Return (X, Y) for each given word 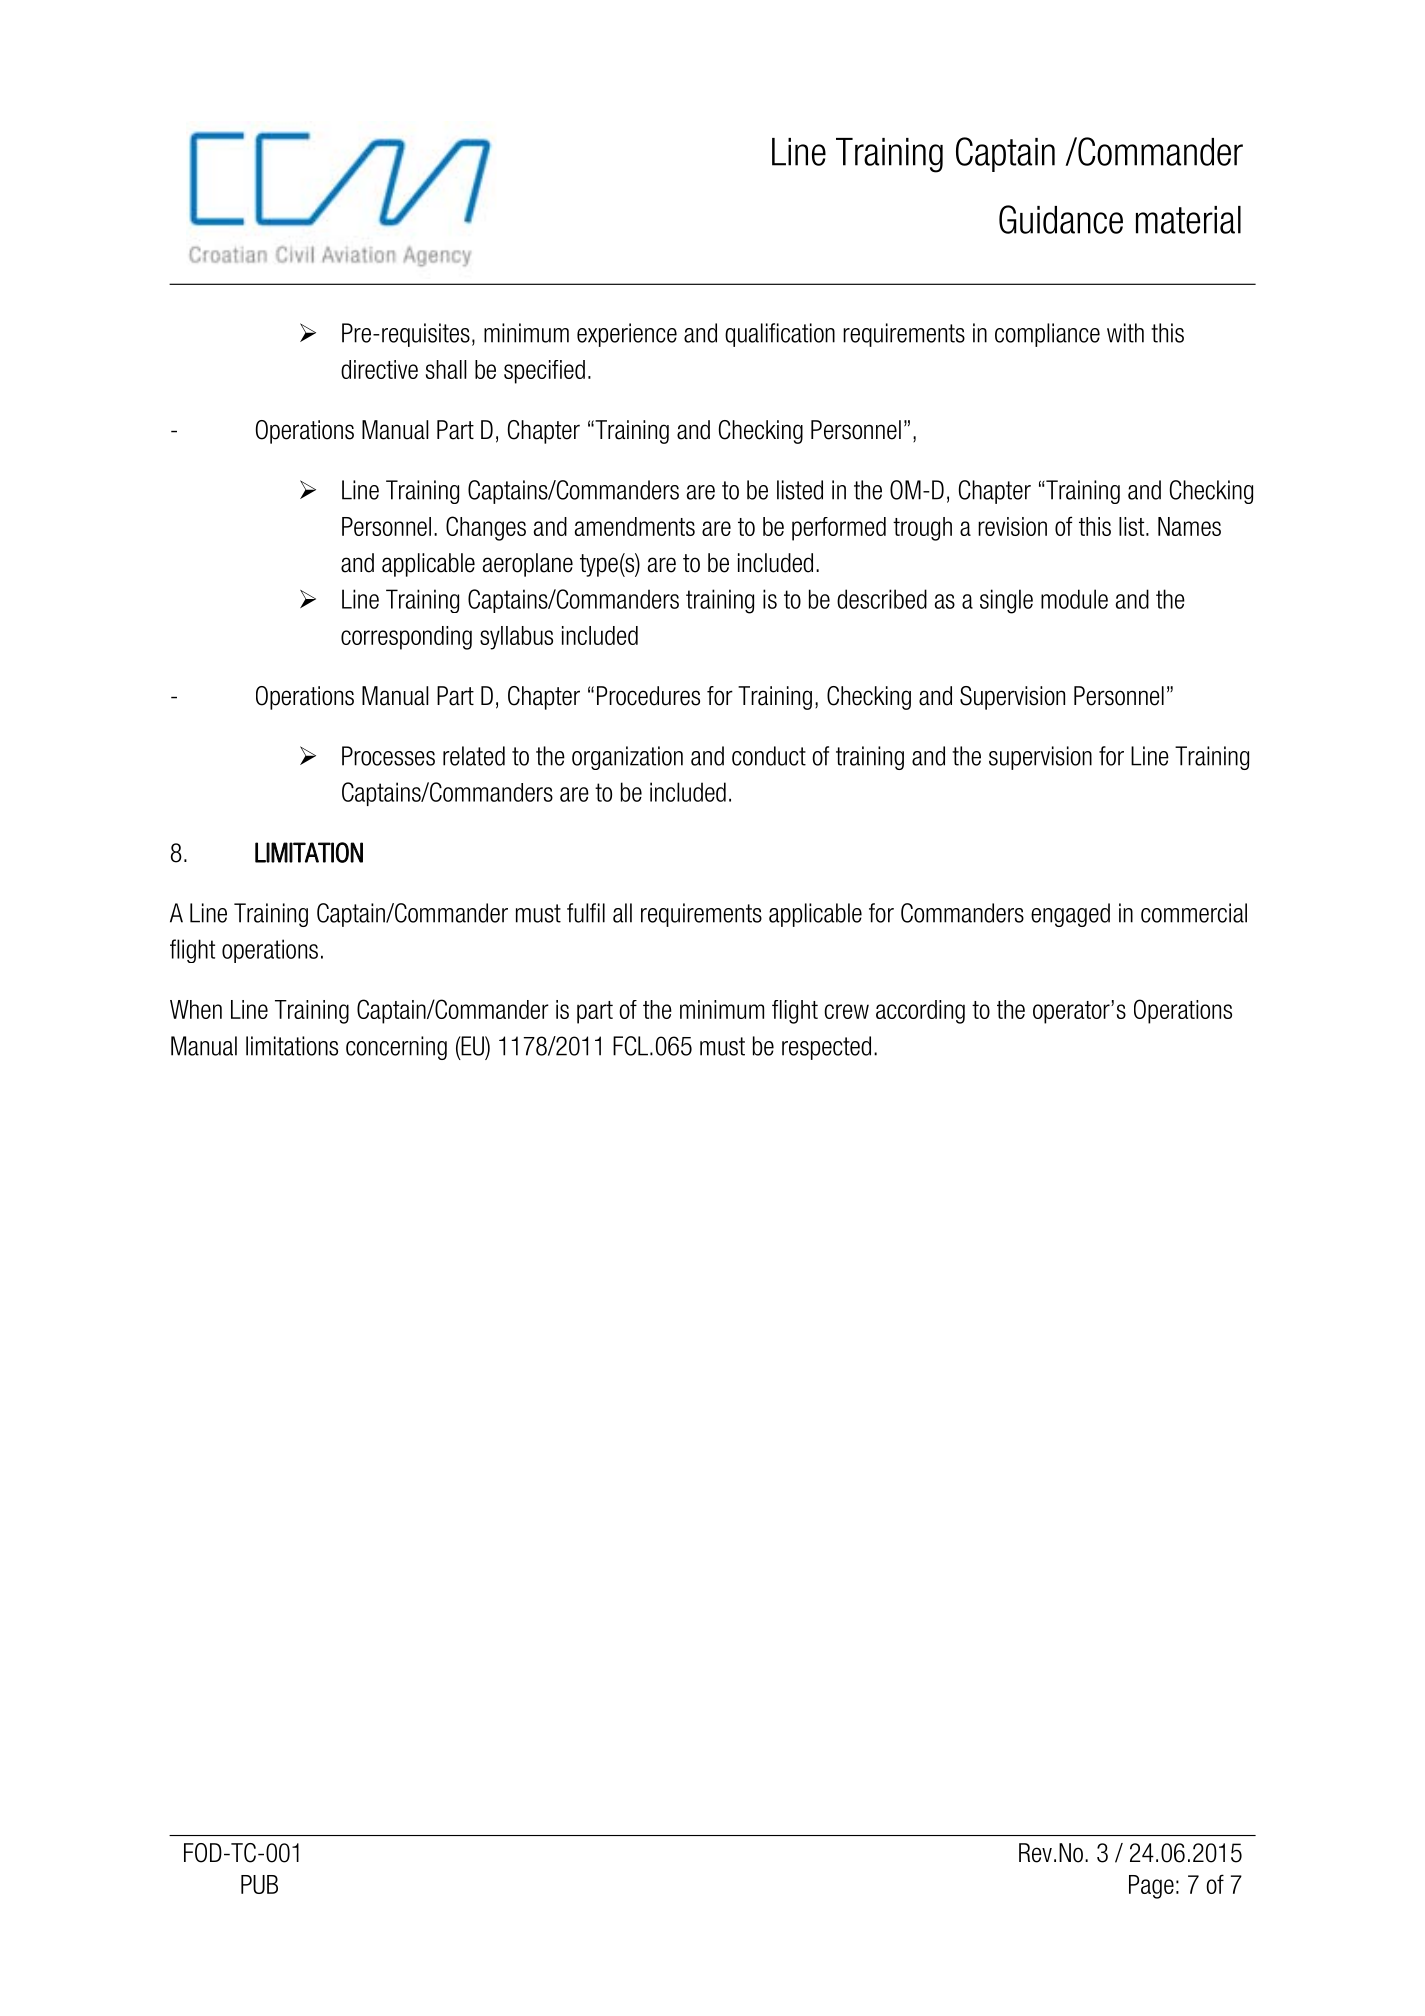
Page (1151, 1887)
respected (826, 1048)
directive (379, 369)
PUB (259, 1884)
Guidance (1061, 219)
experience (627, 335)
